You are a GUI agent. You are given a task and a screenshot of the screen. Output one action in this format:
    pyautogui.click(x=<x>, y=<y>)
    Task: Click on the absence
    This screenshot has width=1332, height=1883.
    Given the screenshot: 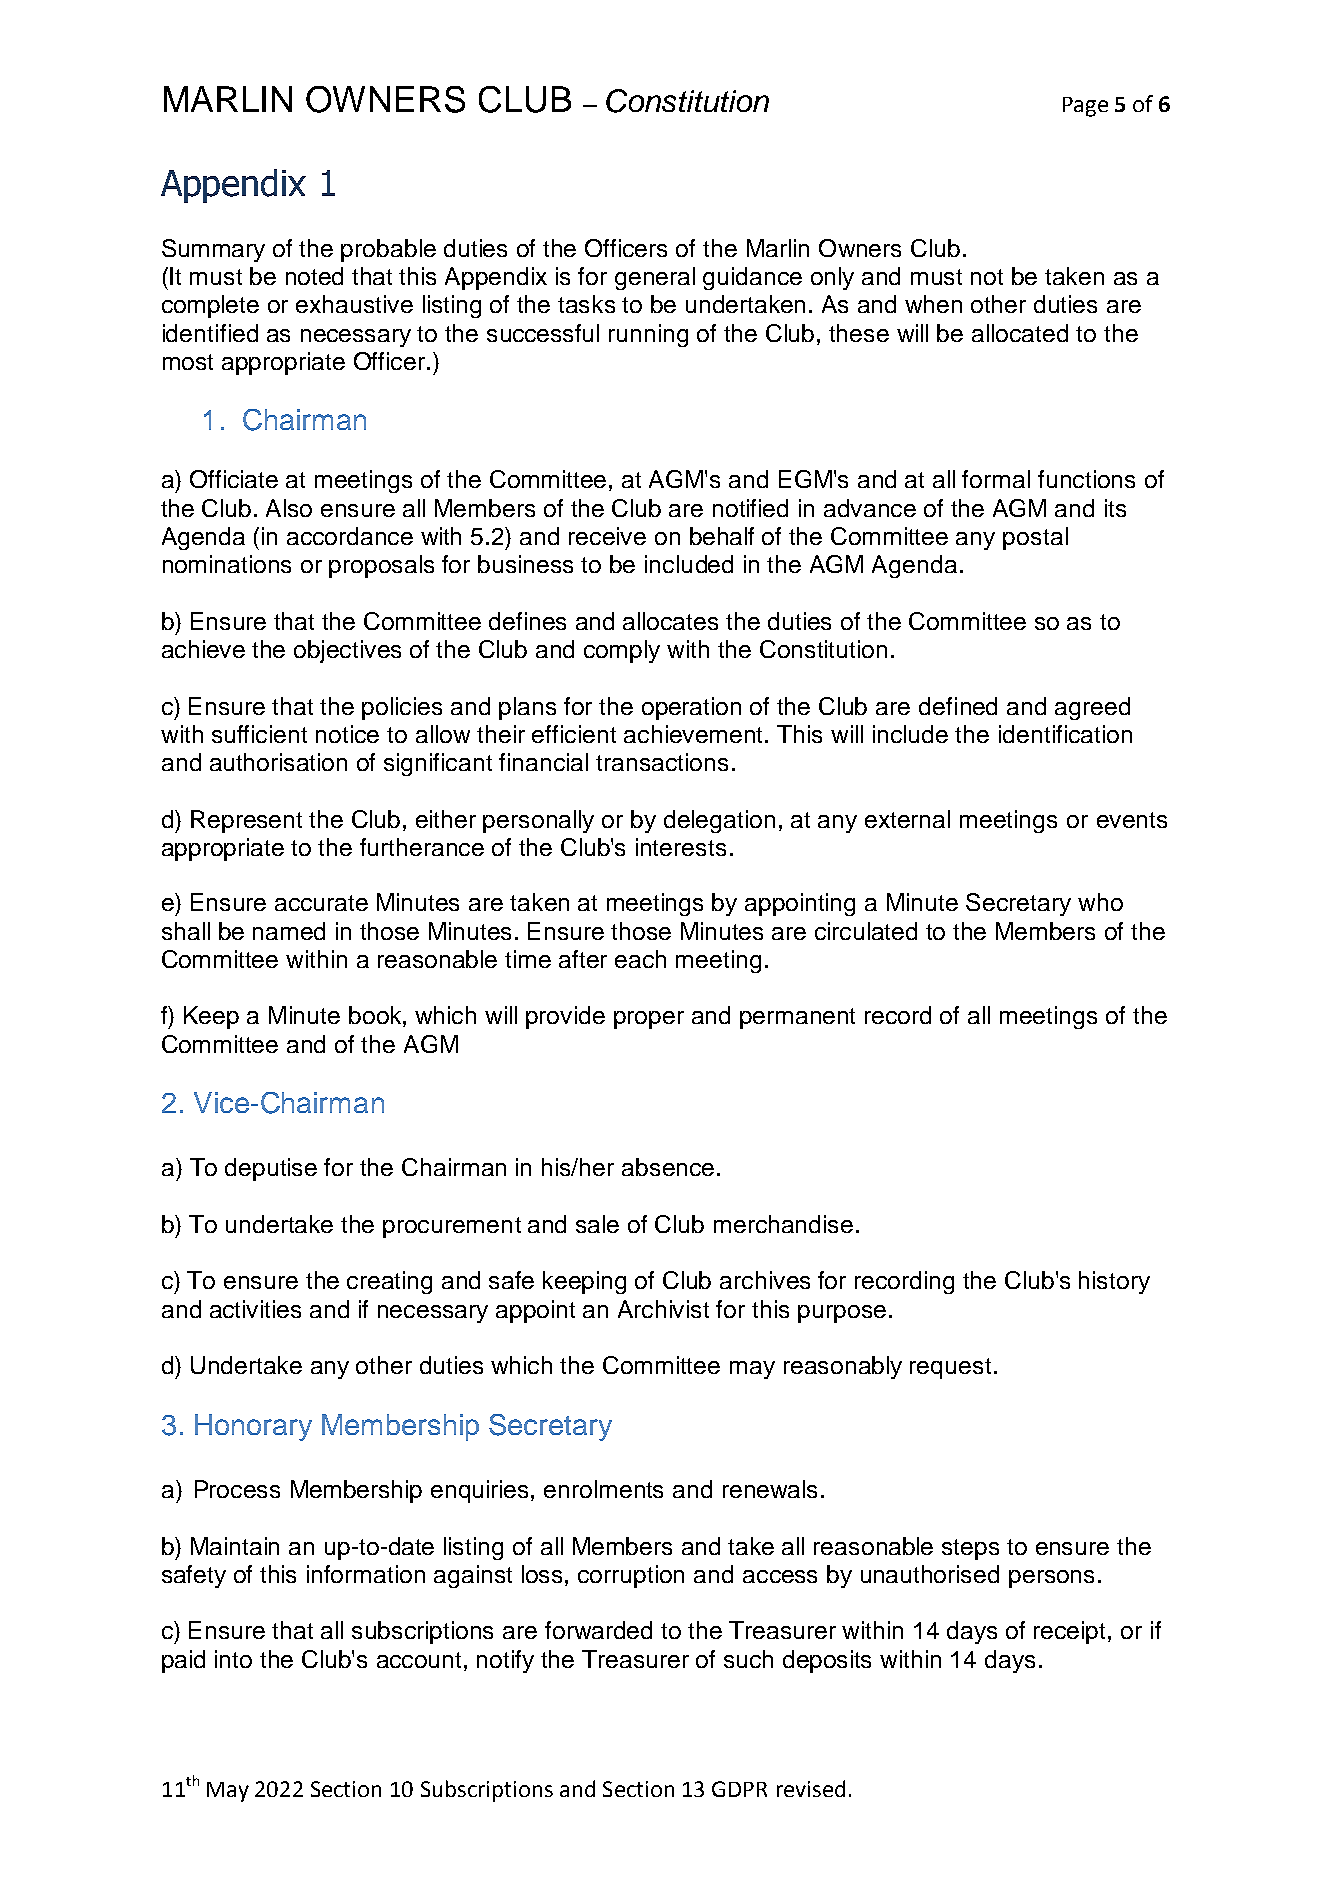 What is the action you would take?
    pyautogui.click(x=668, y=1167)
